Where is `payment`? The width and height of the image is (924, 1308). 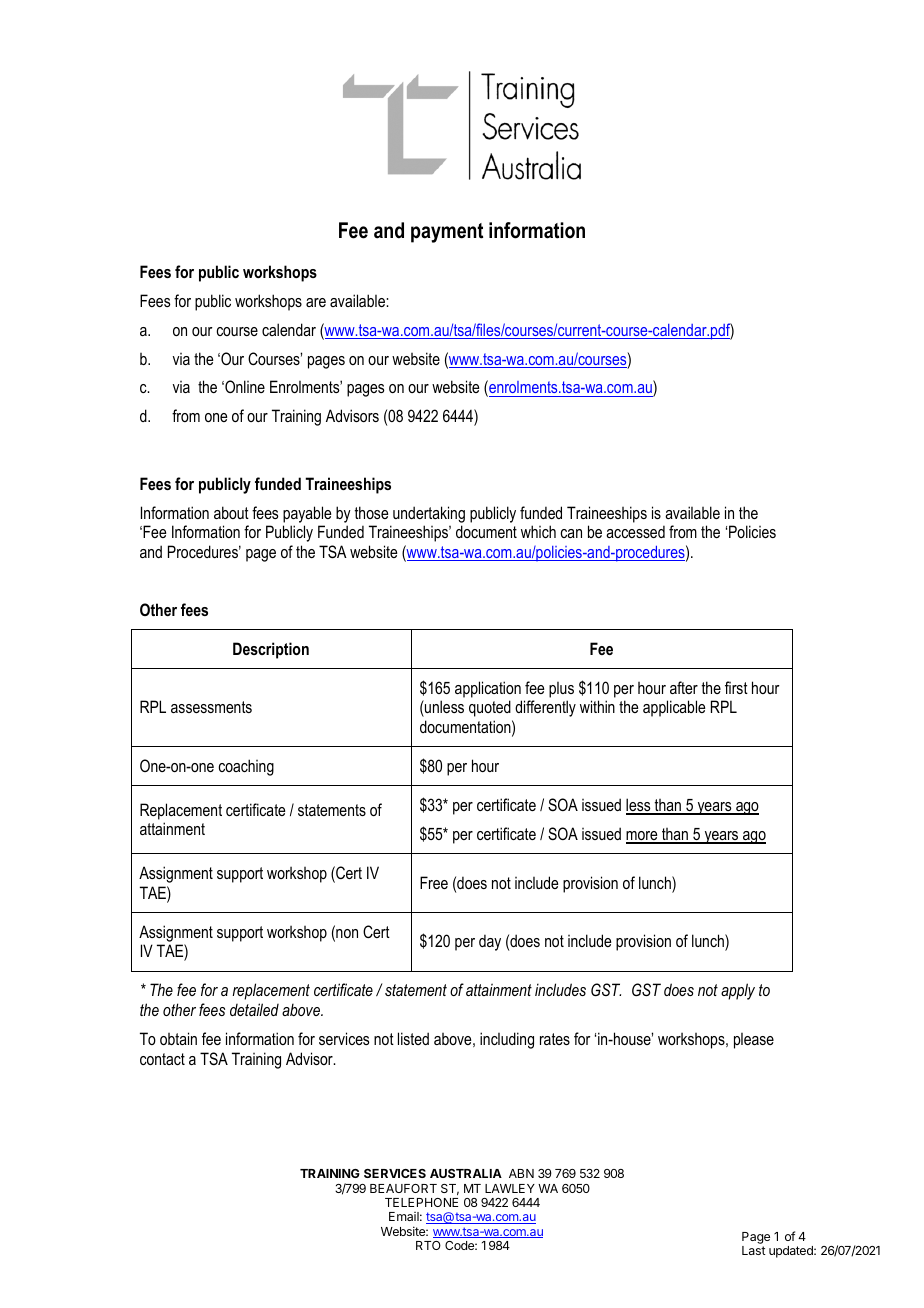 payment is located at coordinates (447, 233).
